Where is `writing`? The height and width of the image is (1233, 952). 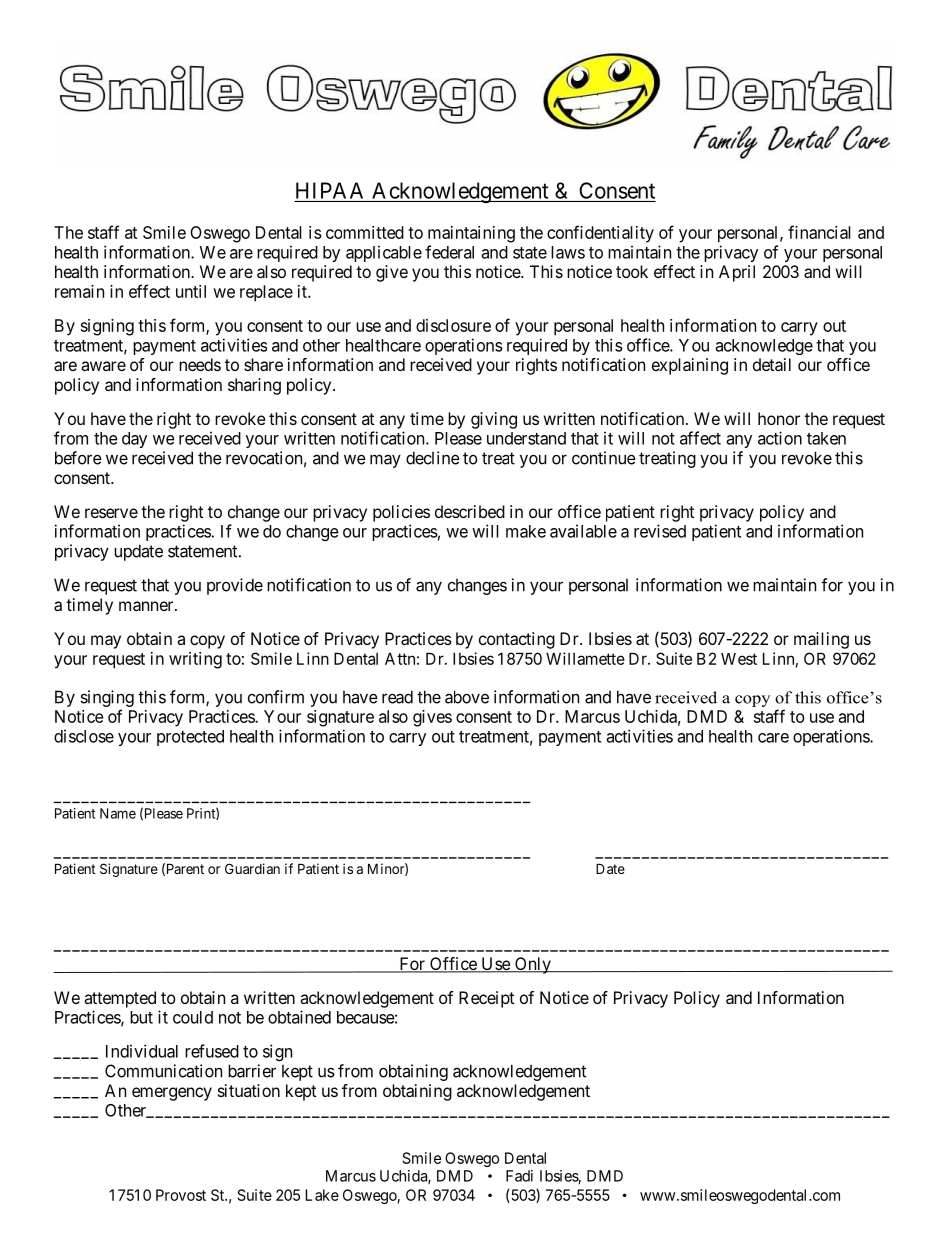
writing is located at coordinates (195, 660).
